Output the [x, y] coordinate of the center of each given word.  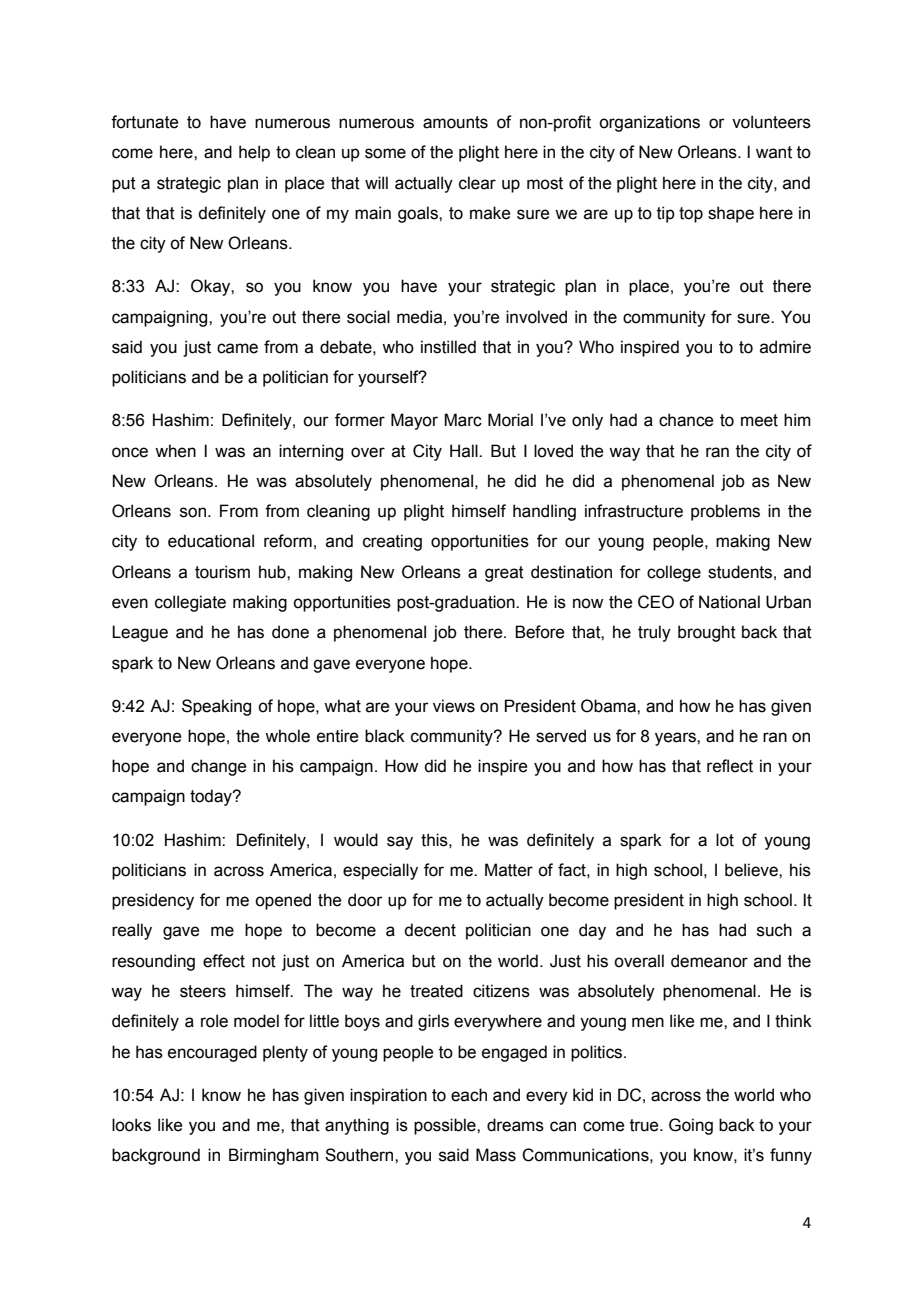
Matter [509, 870]
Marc [463, 420]
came [237, 348]
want [774, 152]
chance [686, 420]
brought [707, 633]
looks [131, 1125]
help [254, 153]
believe [752, 870]
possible [446, 1126]
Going [691, 1126]
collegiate [190, 603]
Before [539, 632]
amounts [455, 122]
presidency [153, 901]
